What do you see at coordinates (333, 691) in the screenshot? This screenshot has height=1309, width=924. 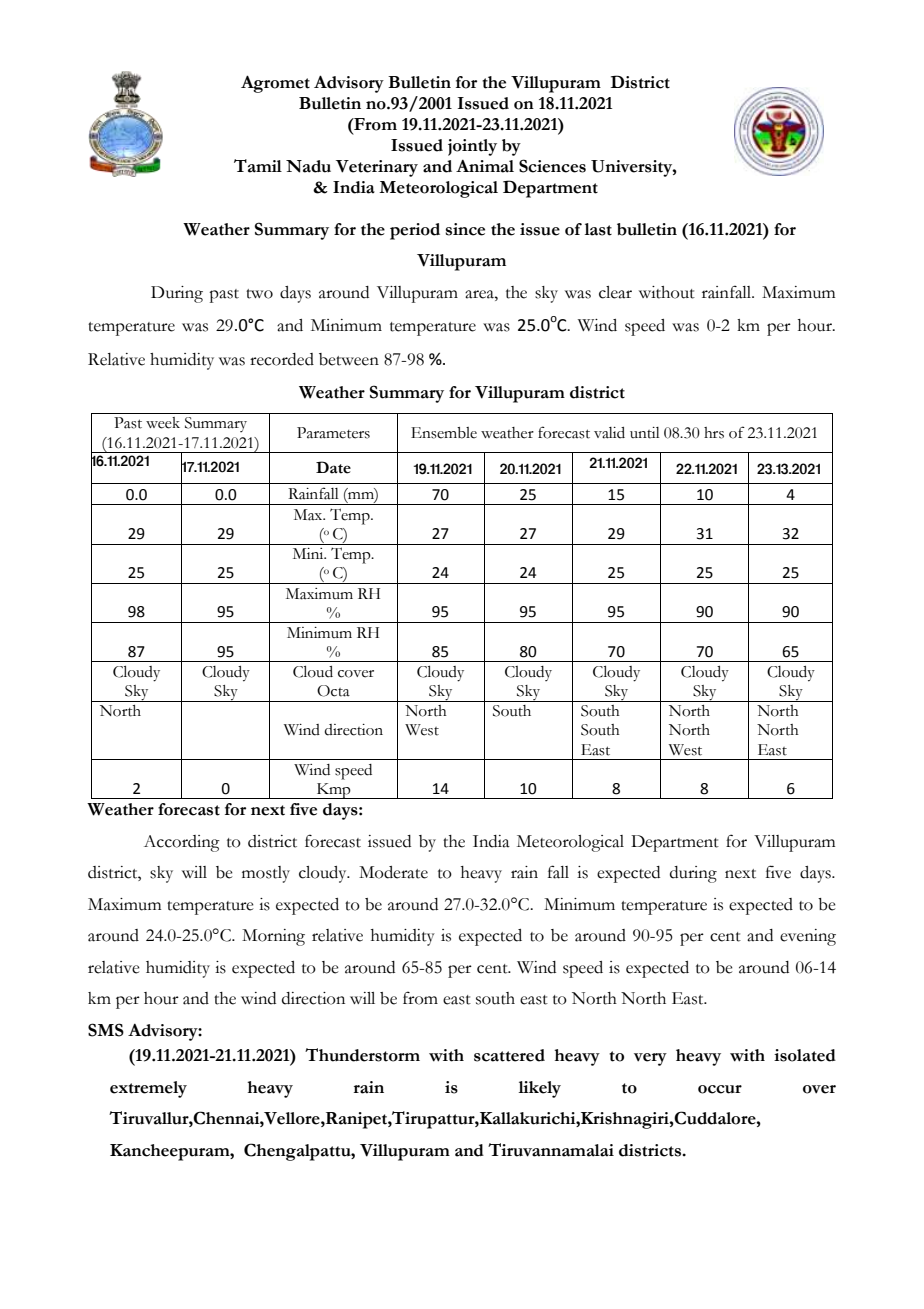 I see `Octa` at bounding box center [333, 691].
